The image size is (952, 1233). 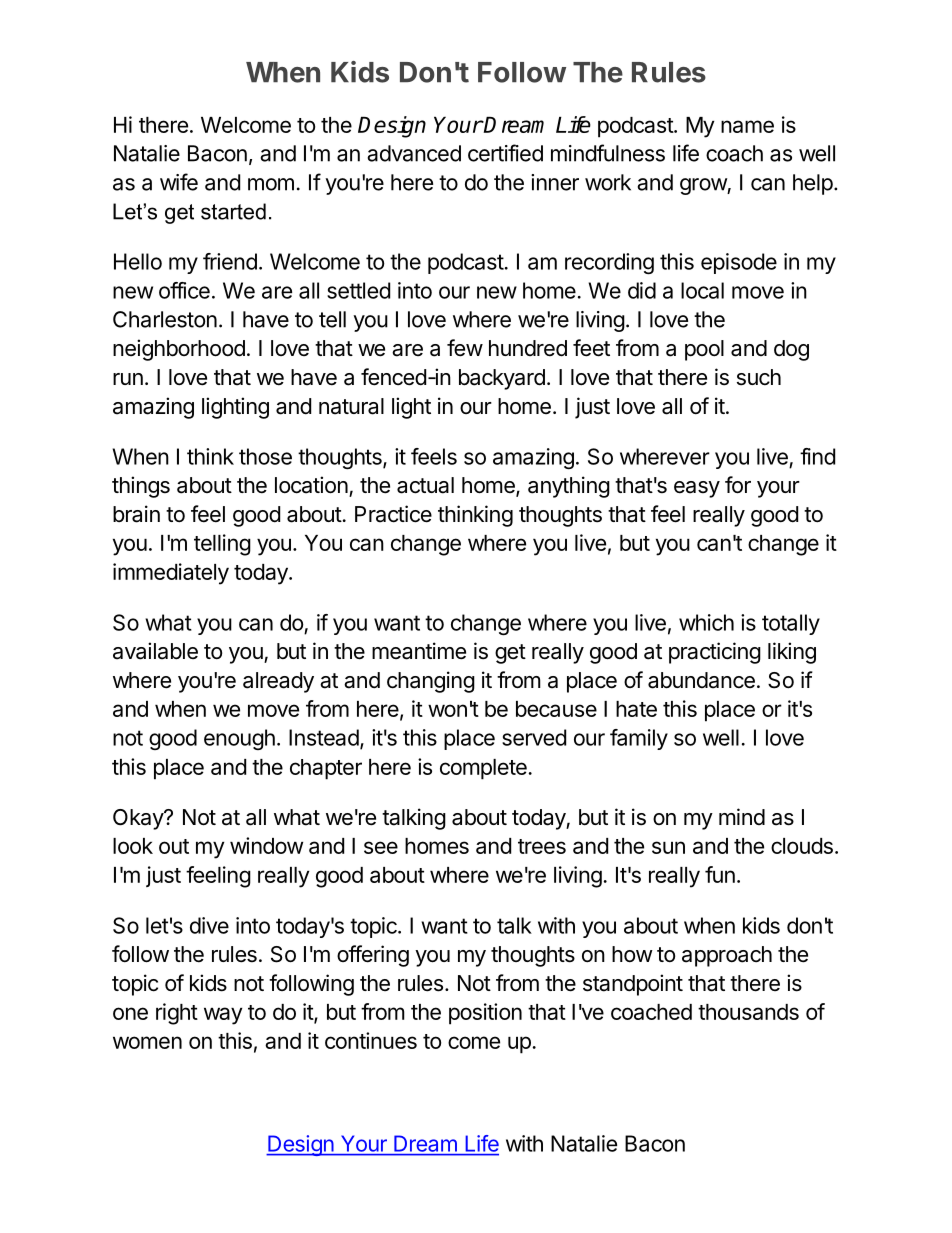 I want to click on those, so click(x=265, y=456).
